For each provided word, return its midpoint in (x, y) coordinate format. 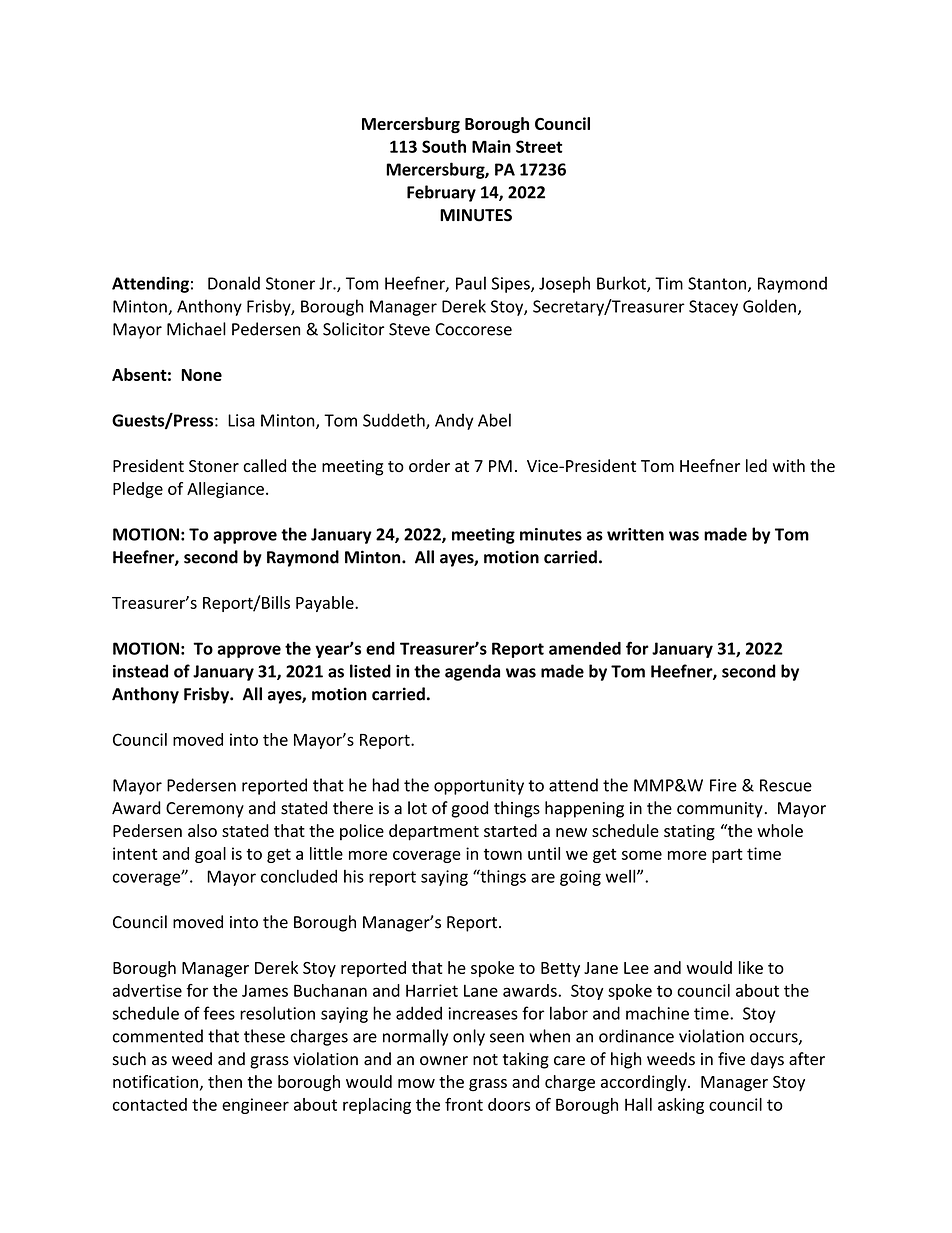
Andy (454, 421)
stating (689, 833)
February (441, 193)
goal (210, 855)
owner (444, 1061)
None (201, 375)
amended (585, 648)
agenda (472, 672)
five (731, 1059)
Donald (234, 283)
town (503, 854)
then (225, 1081)
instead (140, 671)
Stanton (717, 283)
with (788, 465)
